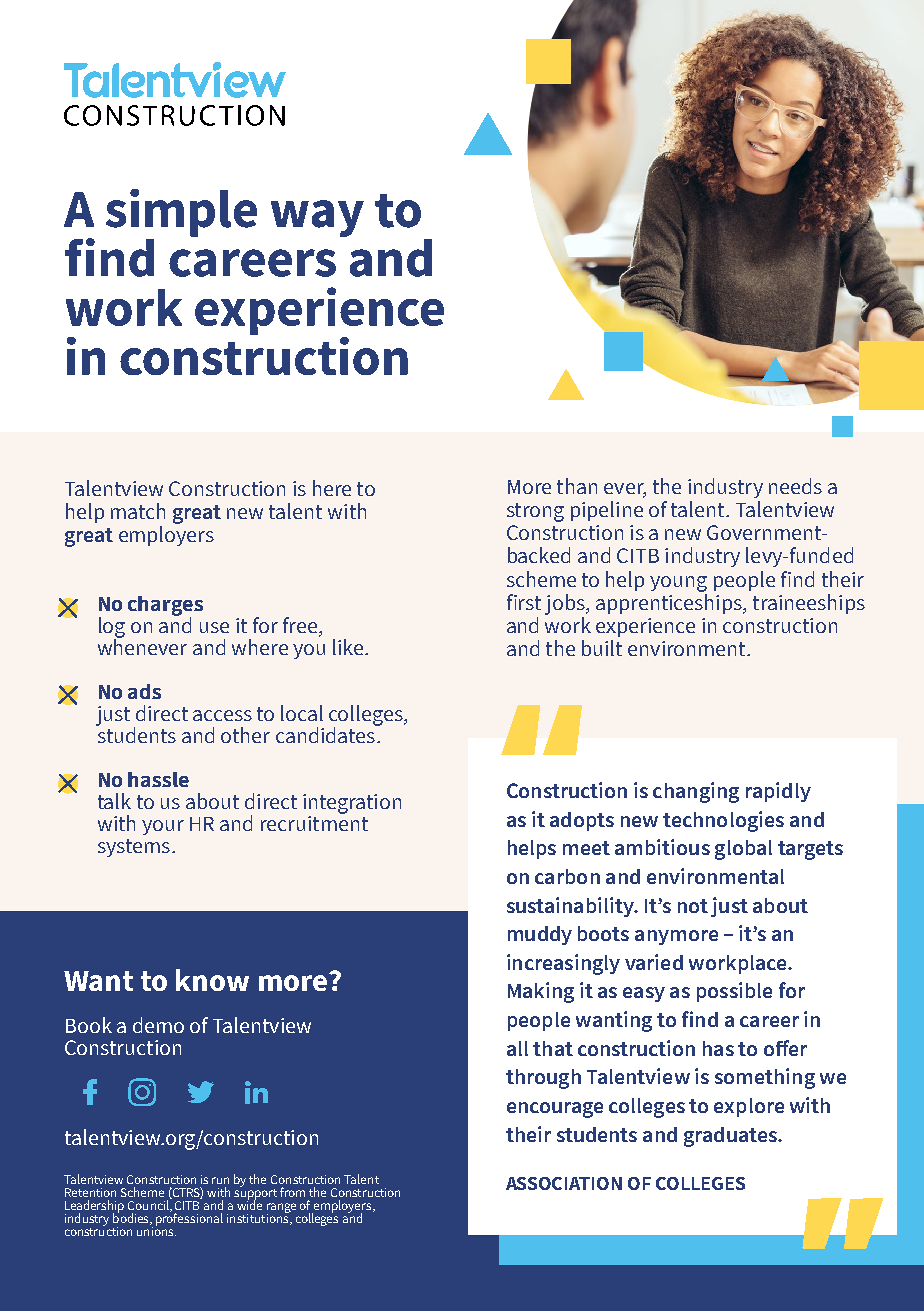 The width and height of the page is (924, 1311). I want to click on simple, so click(181, 213).
